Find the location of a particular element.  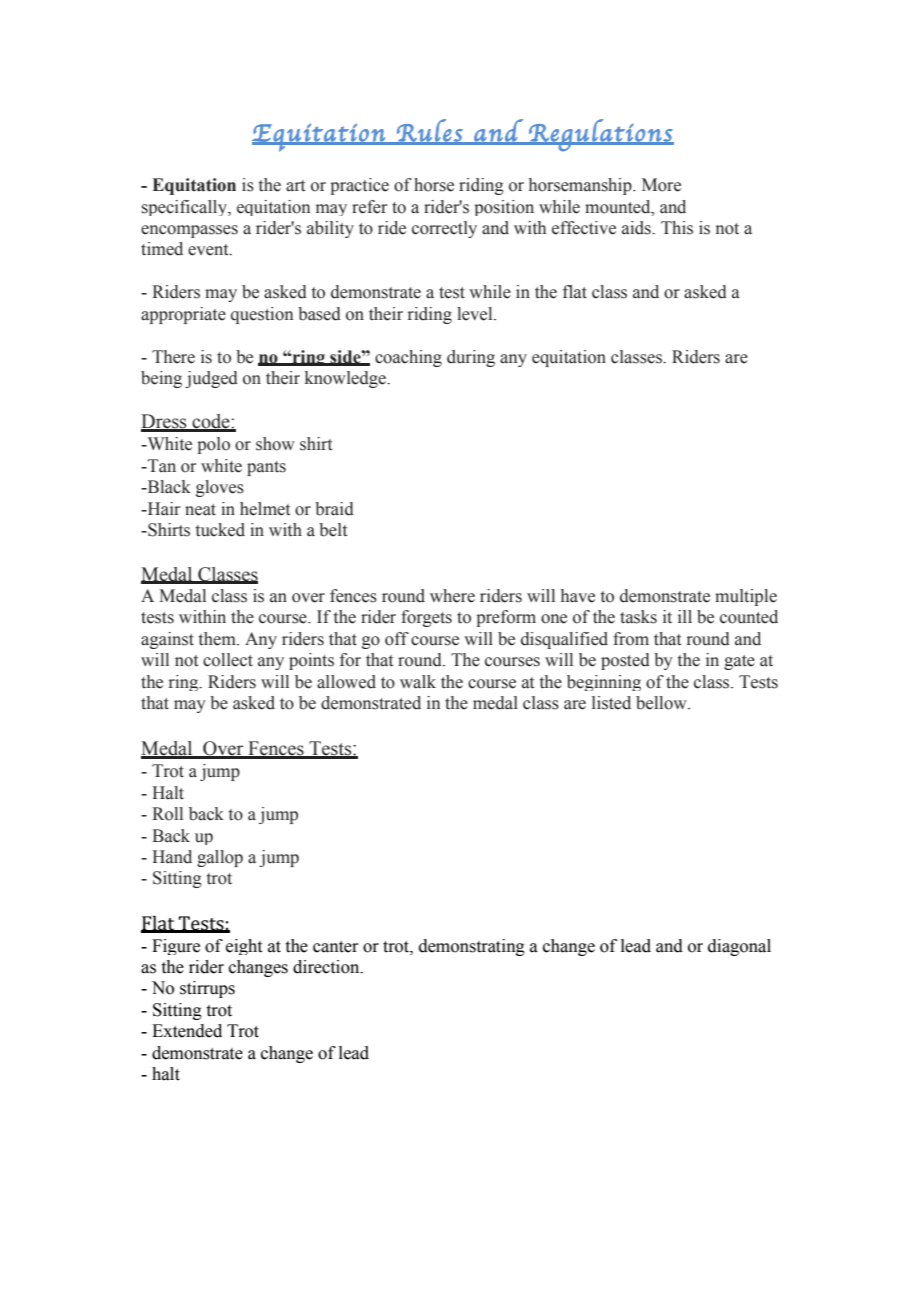

Rules is located at coordinates (430, 131).
